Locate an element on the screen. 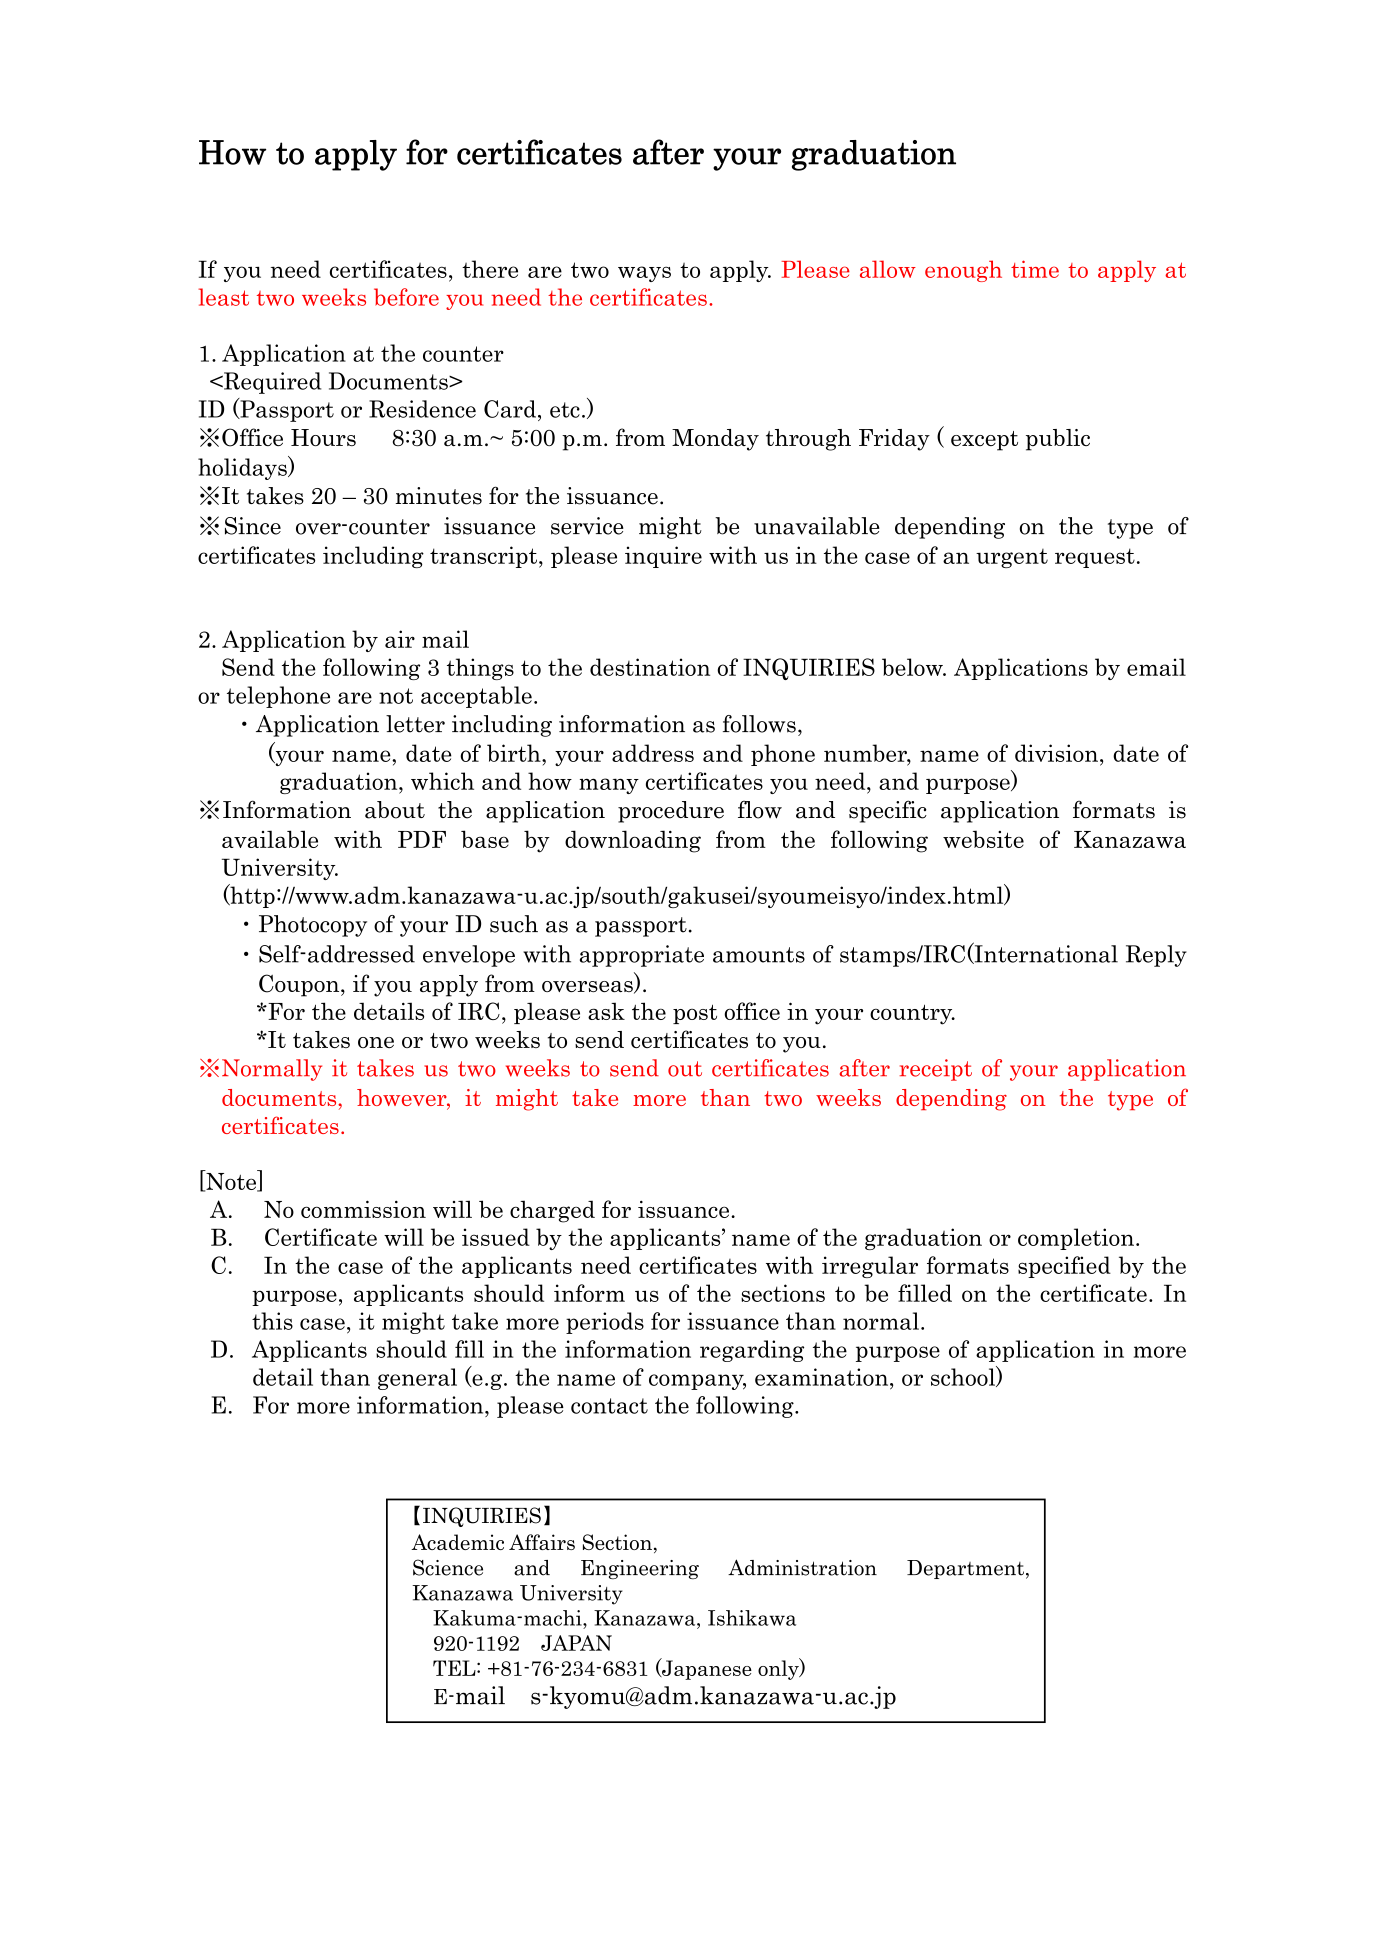 This screenshot has height=1958, width=1384. regarding is located at coordinates (752, 1351).
